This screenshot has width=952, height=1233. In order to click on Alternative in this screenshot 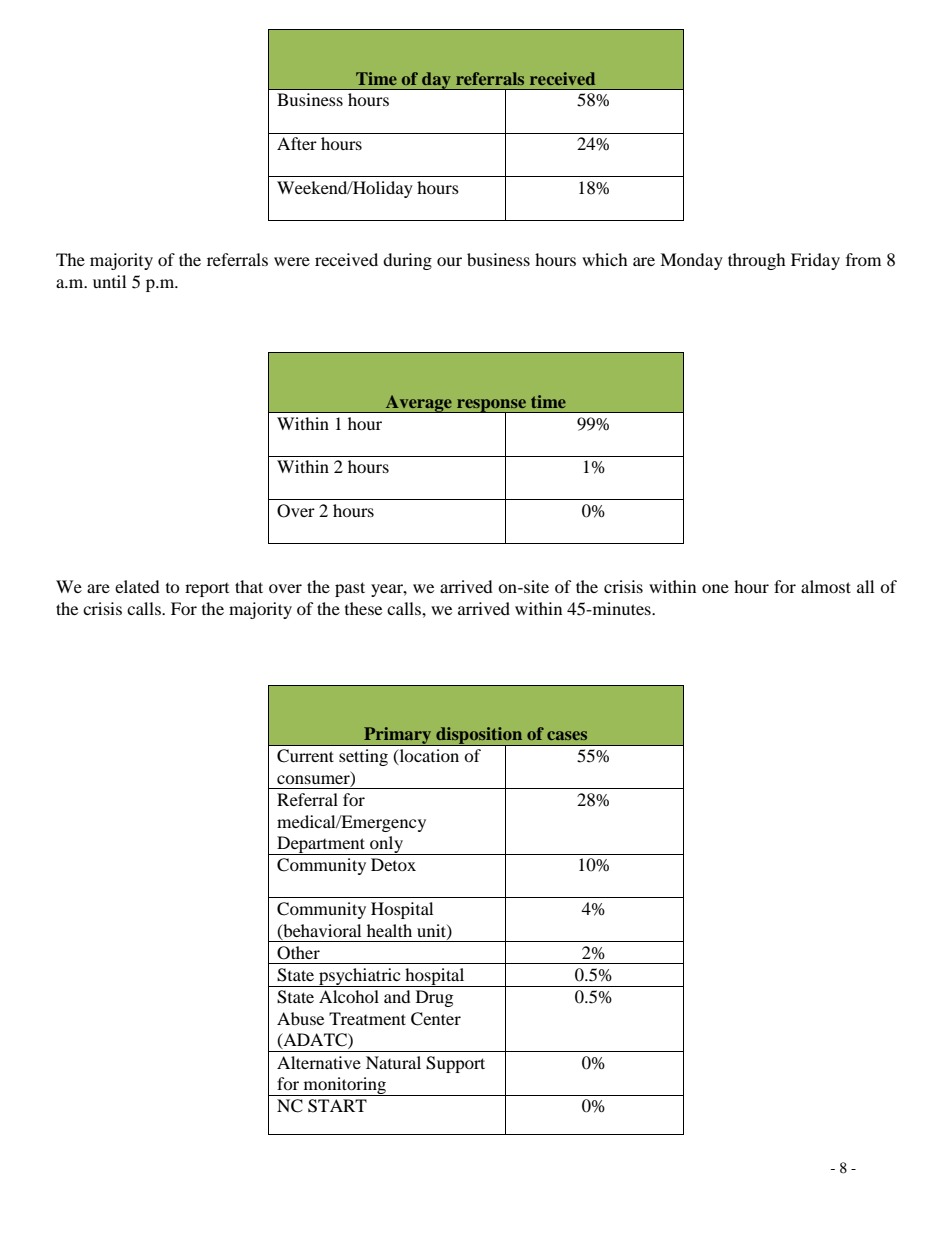, I will do `click(319, 1062)`.
